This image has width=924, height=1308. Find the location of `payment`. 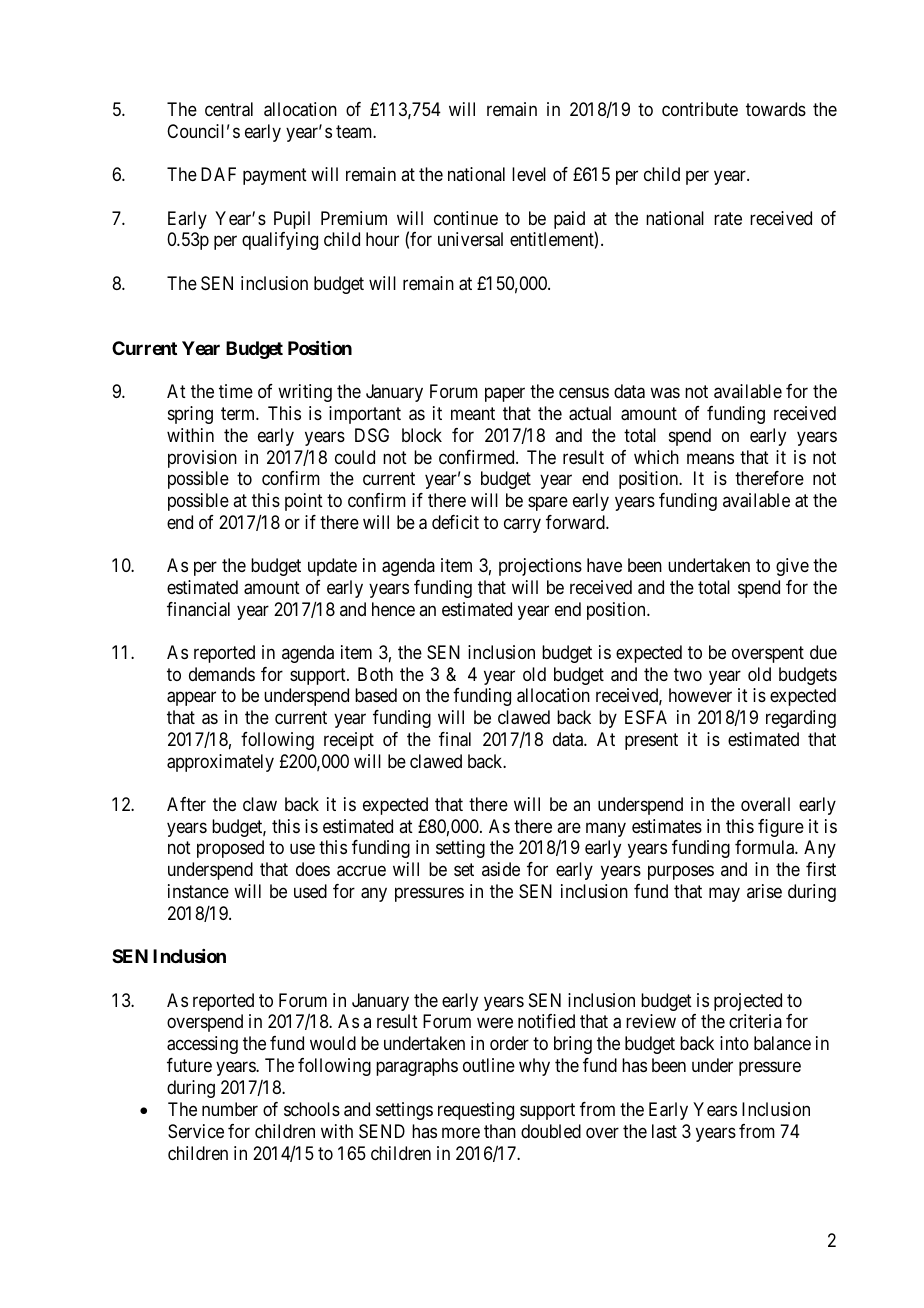

payment is located at coordinates (275, 176).
